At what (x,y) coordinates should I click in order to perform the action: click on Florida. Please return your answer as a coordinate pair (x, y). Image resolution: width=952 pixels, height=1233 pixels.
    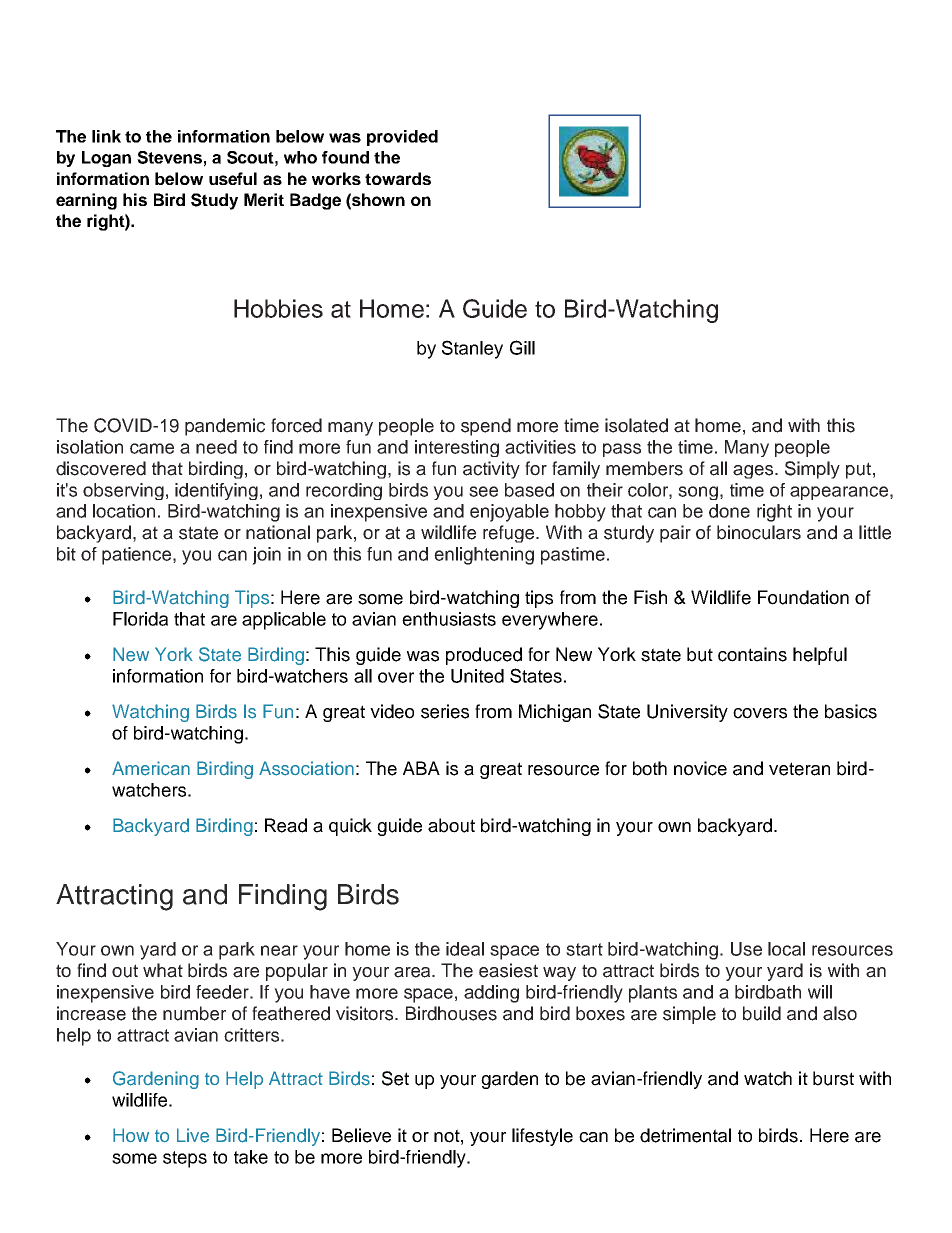
    Looking at the image, I should click on (140, 619).
